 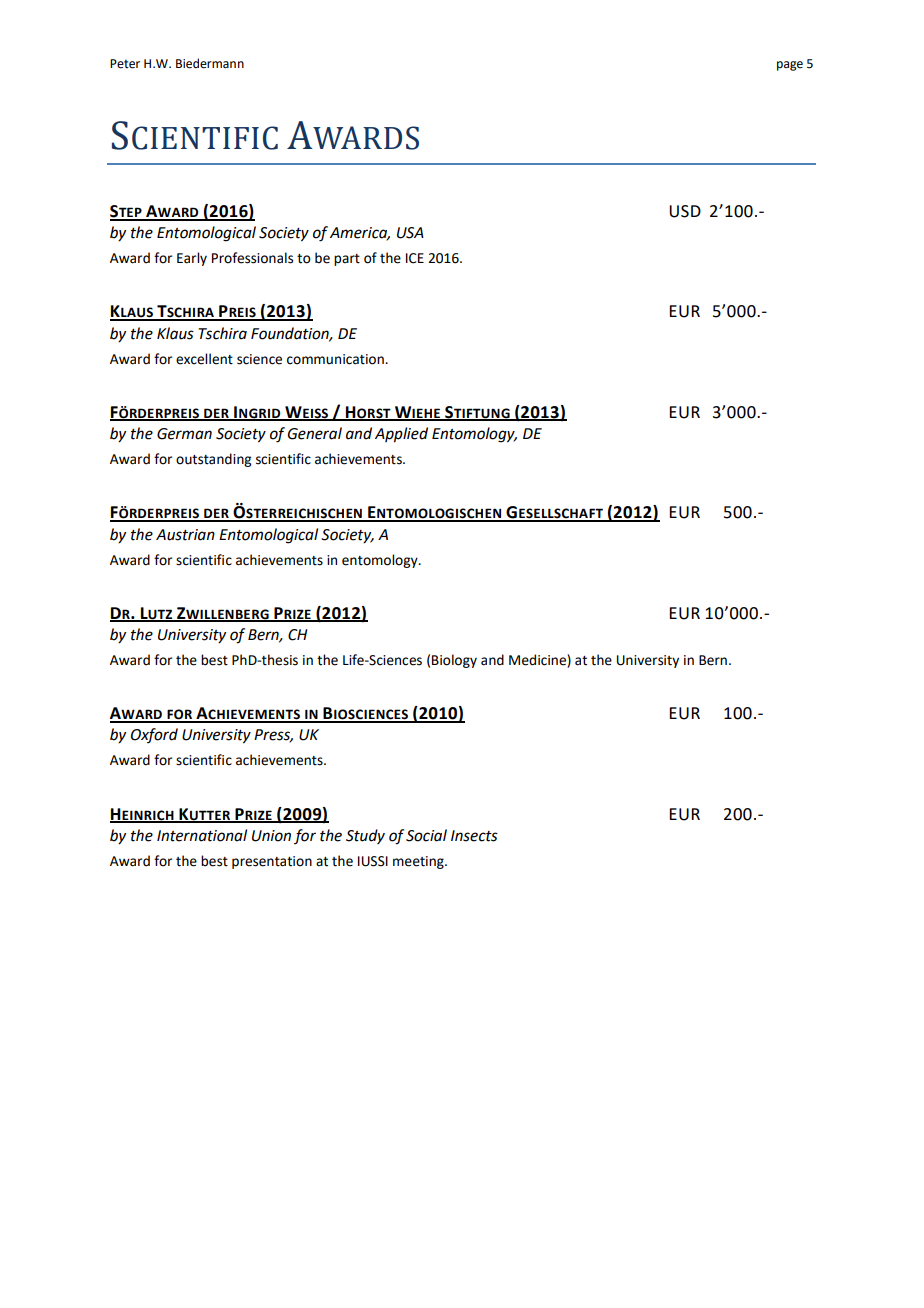 I want to click on ICE, so click(x=415, y=258).
